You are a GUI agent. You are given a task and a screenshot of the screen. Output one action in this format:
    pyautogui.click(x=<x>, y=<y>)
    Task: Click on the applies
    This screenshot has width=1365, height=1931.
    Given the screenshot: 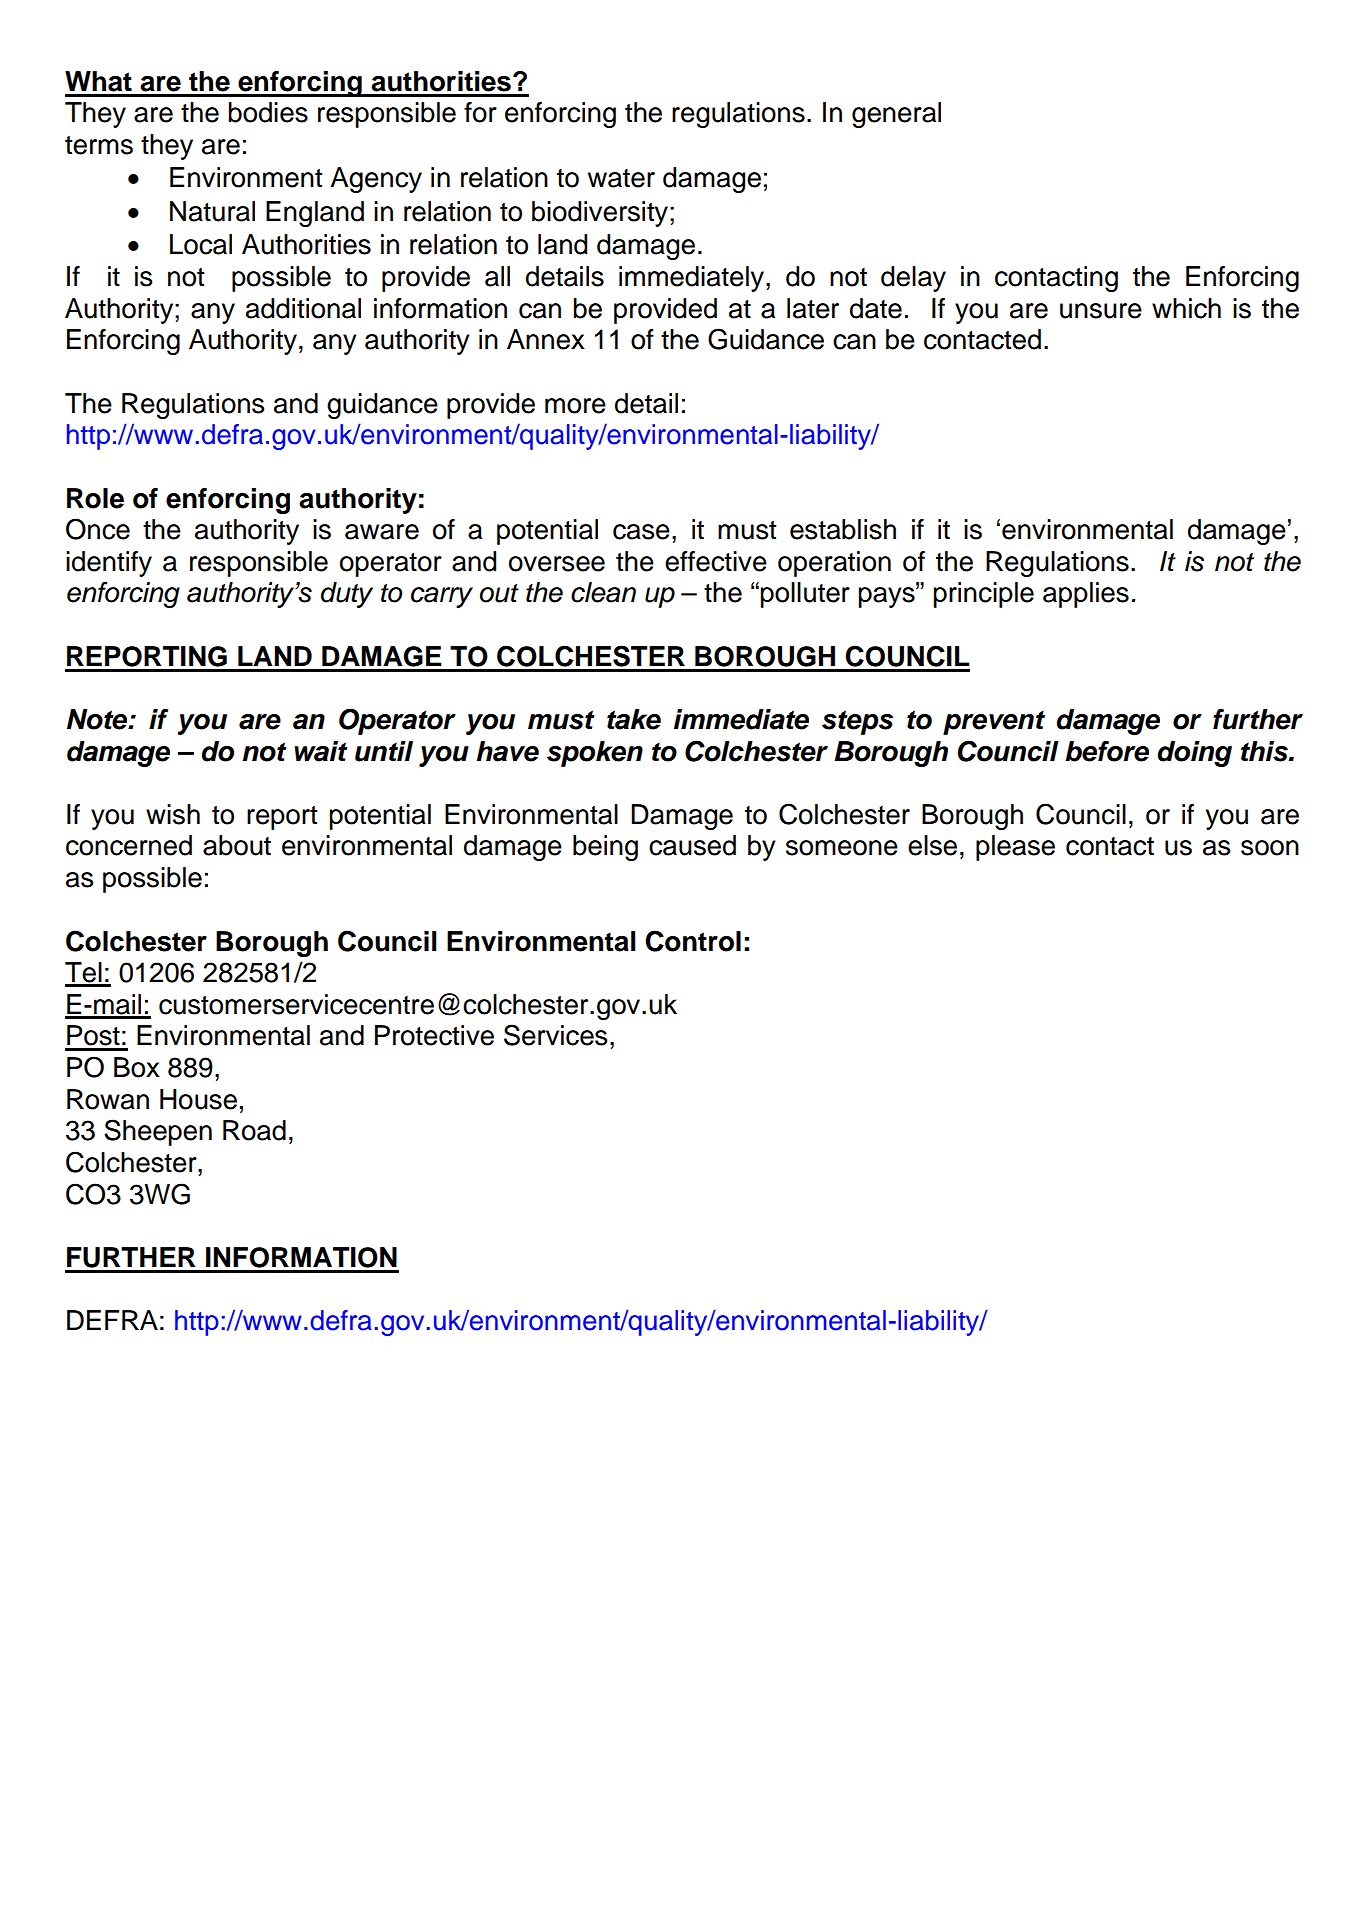 What is the action you would take?
    pyautogui.click(x=1086, y=595)
